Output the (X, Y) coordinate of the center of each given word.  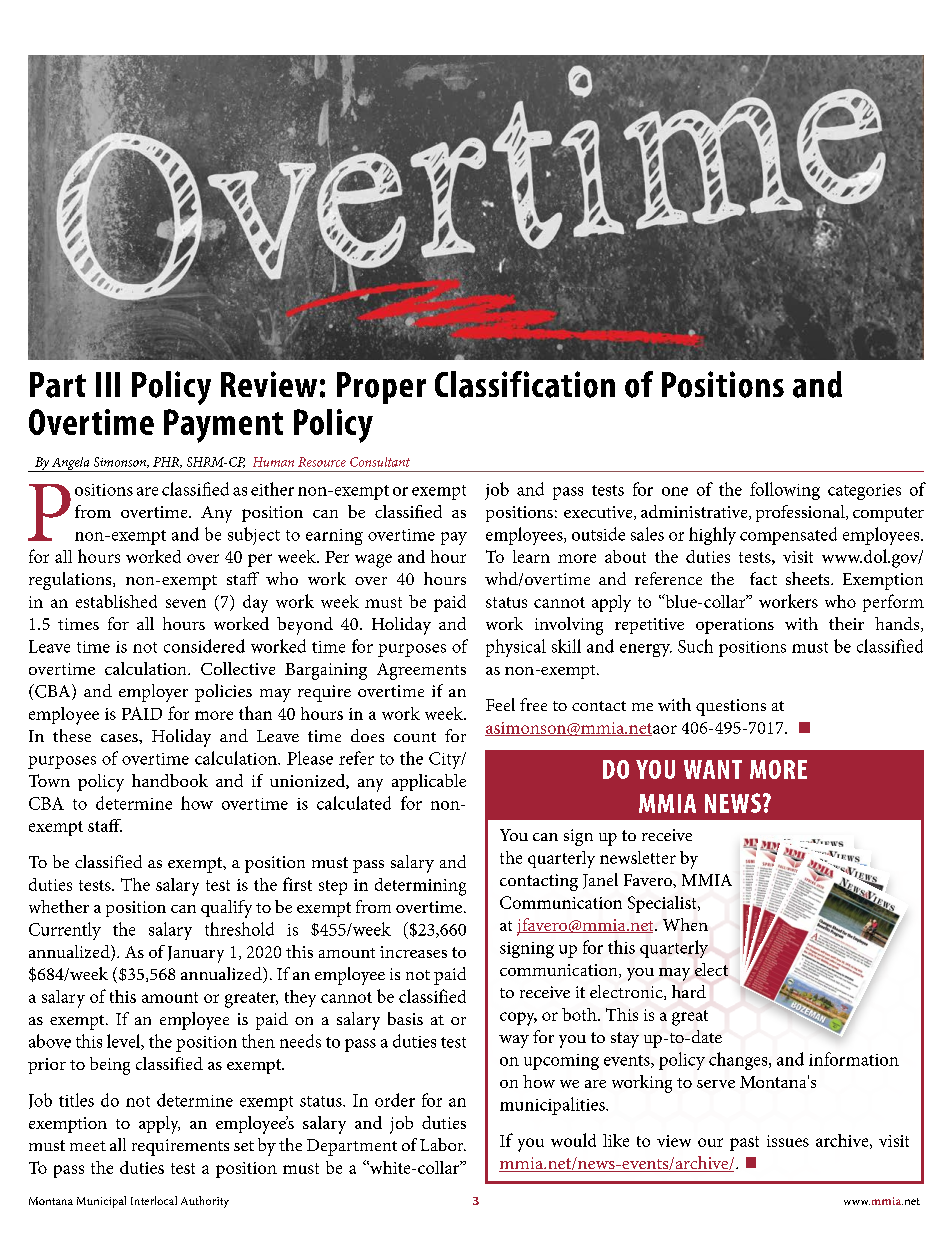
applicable (429, 782)
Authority (205, 1202)
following (785, 491)
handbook (170, 780)
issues (788, 1141)
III (108, 384)
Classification (525, 384)
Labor (443, 1144)
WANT (713, 769)
